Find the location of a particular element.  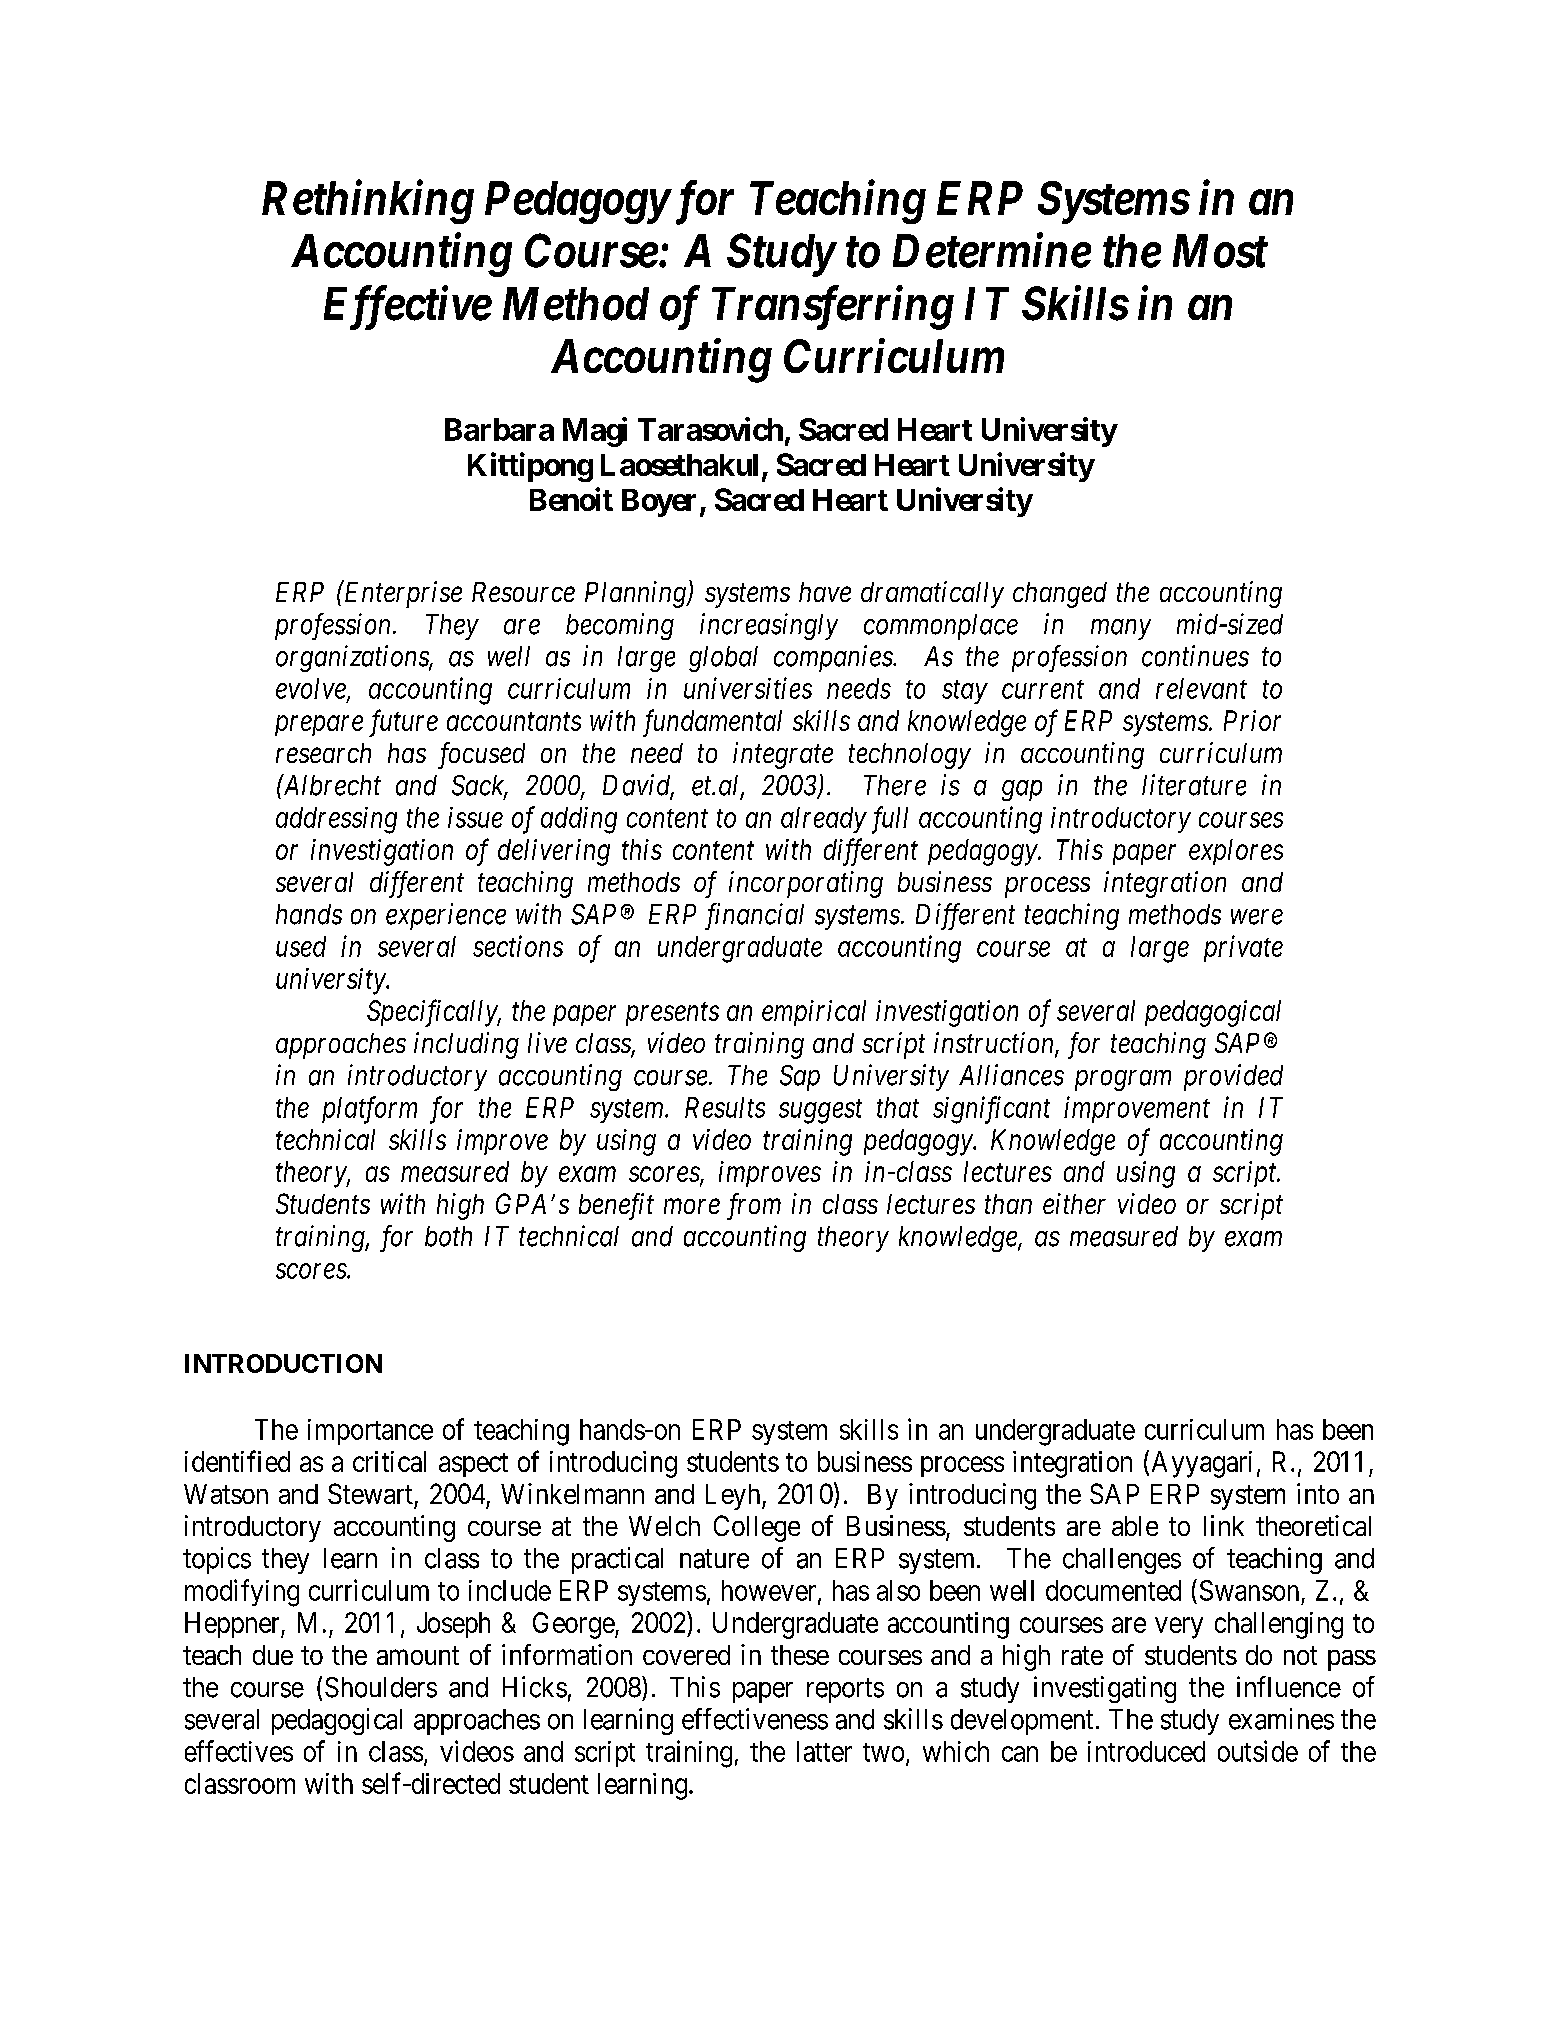

from is located at coordinates (754, 1206).
